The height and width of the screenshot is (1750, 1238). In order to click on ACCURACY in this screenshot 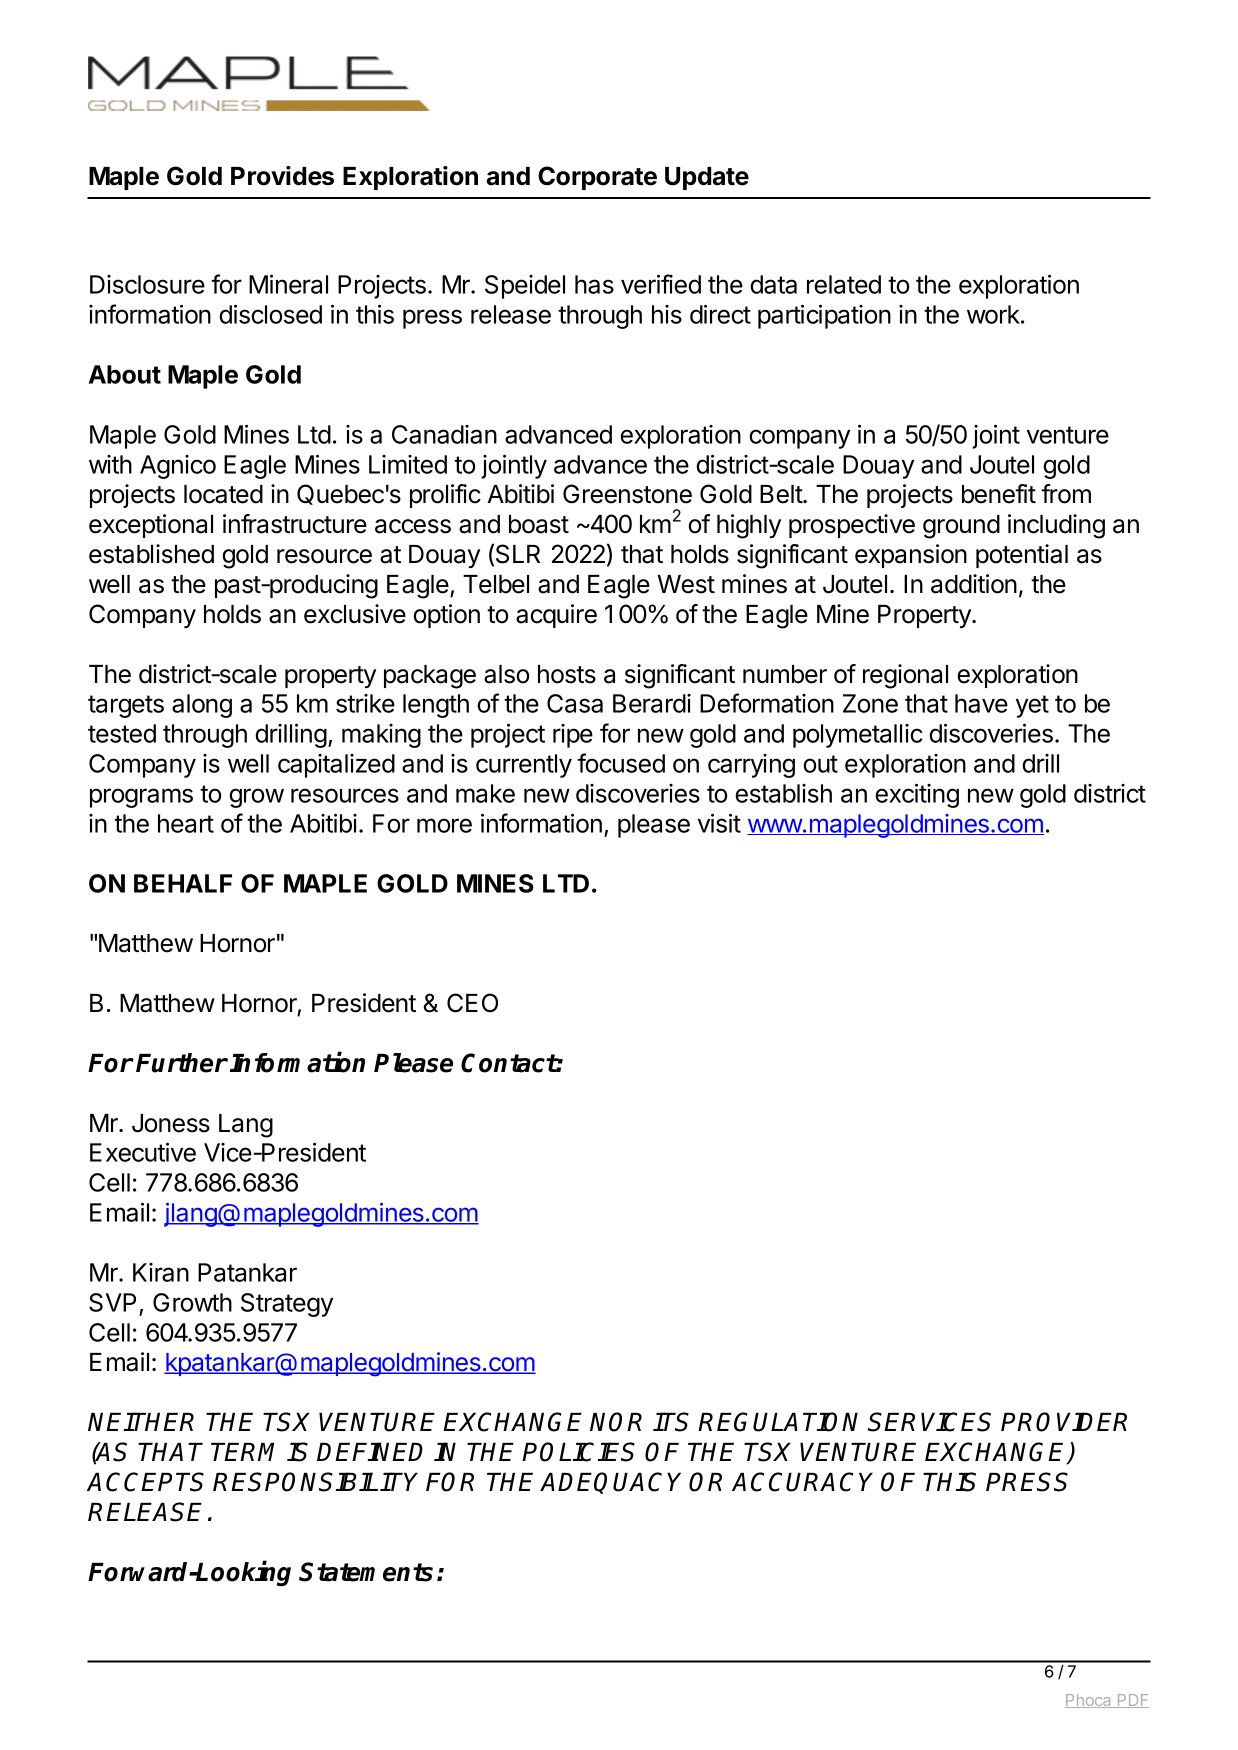, I will do `click(802, 1482)`.
